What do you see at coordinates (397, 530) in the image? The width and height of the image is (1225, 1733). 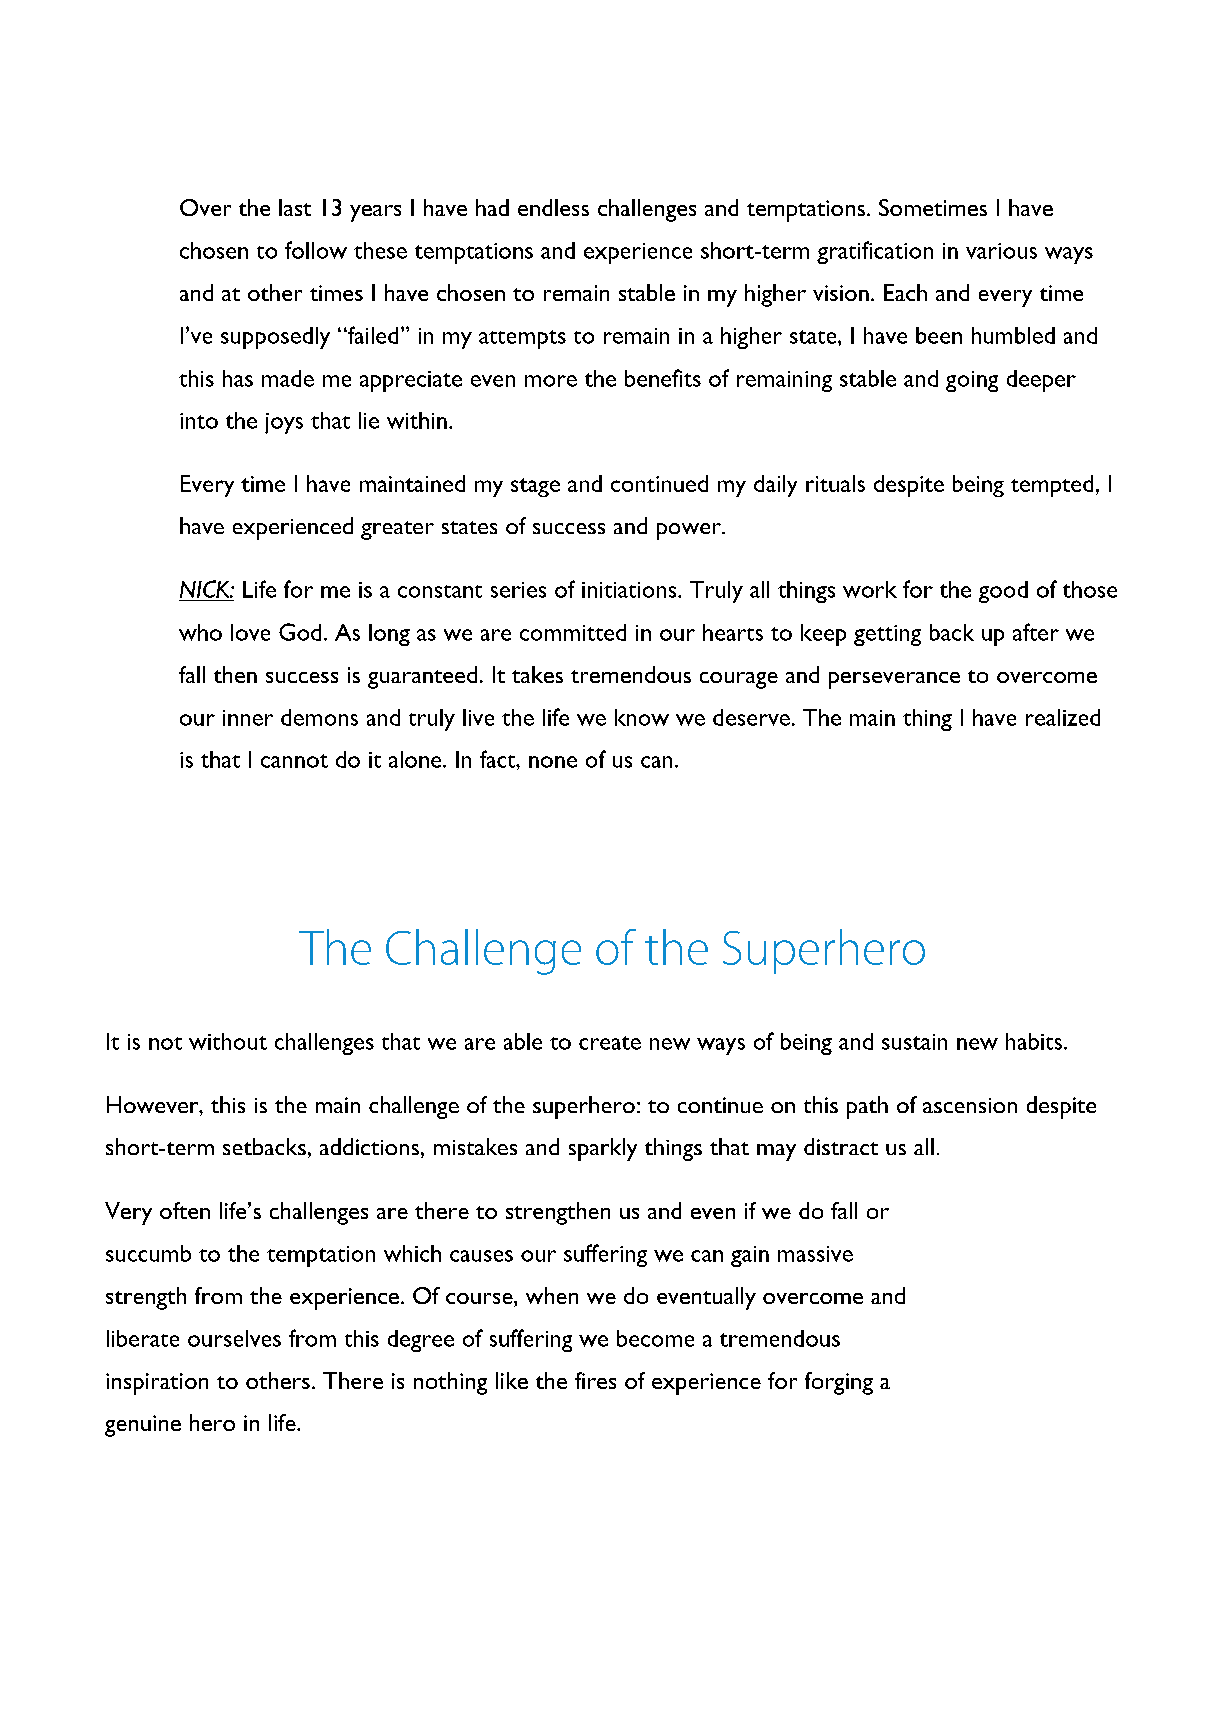 I see `greater` at bounding box center [397, 530].
